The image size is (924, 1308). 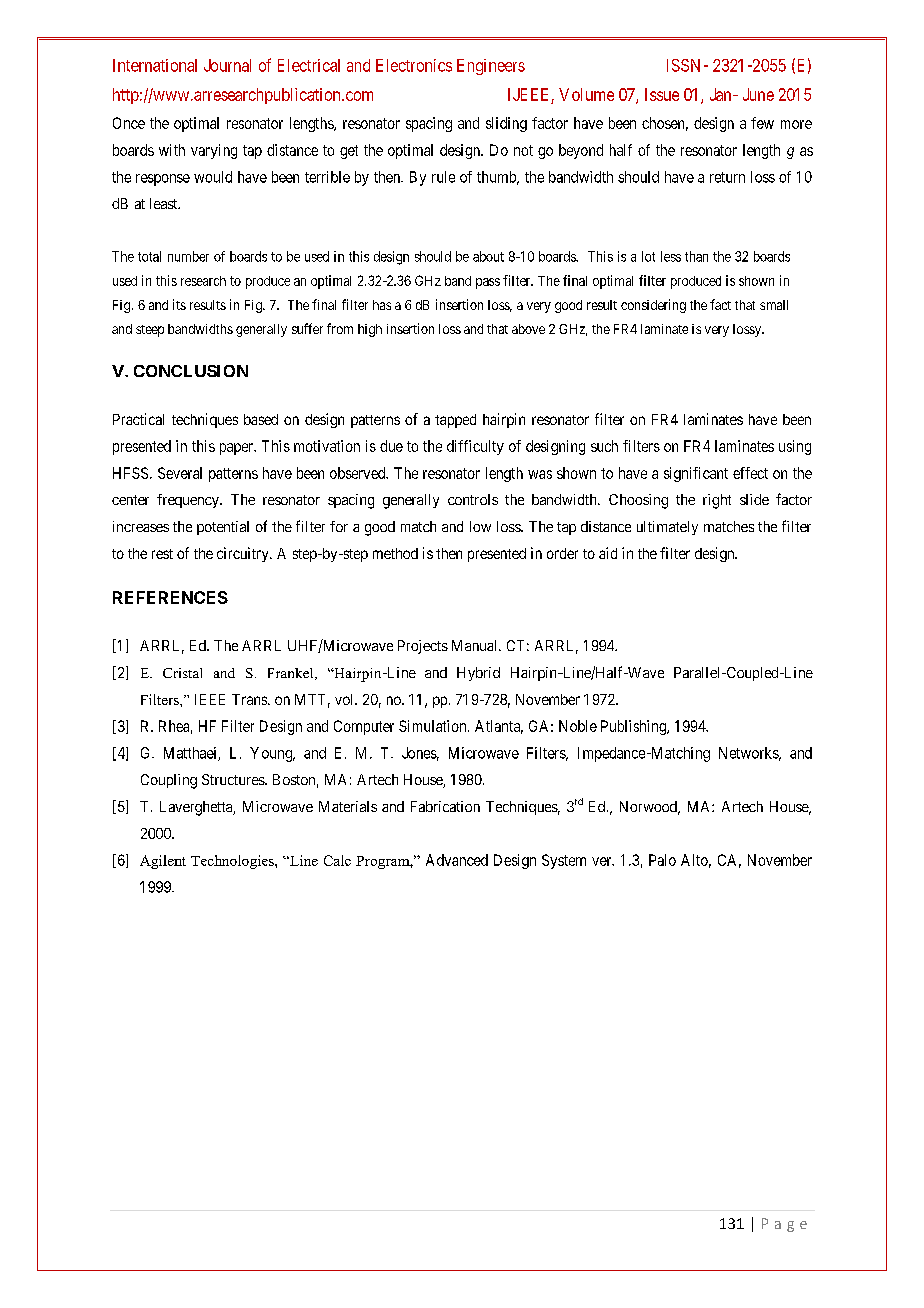 What do you see at coordinates (227, 65) in the screenshot?
I see `Journal` at bounding box center [227, 65].
